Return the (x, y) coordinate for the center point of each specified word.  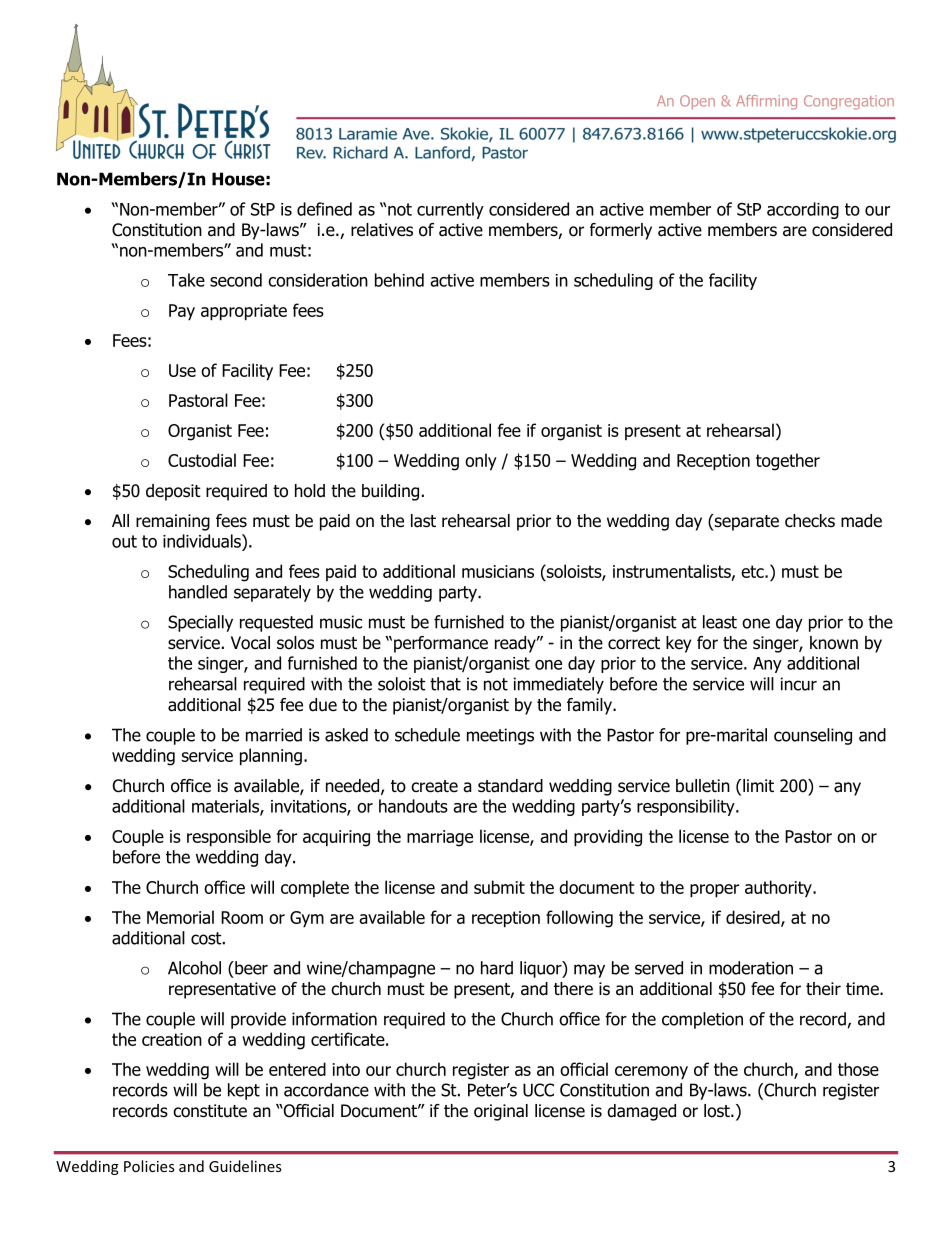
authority (779, 888)
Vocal (250, 643)
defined (324, 209)
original (501, 1112)
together (788, 462)
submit (499, 887)
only (481, 462)
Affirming (766, 102)
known (834, 643)
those (858, 1069)
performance (441, 644)
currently (450, 210)
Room (242, 917)
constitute (210, 1111)
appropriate (244, 312)
